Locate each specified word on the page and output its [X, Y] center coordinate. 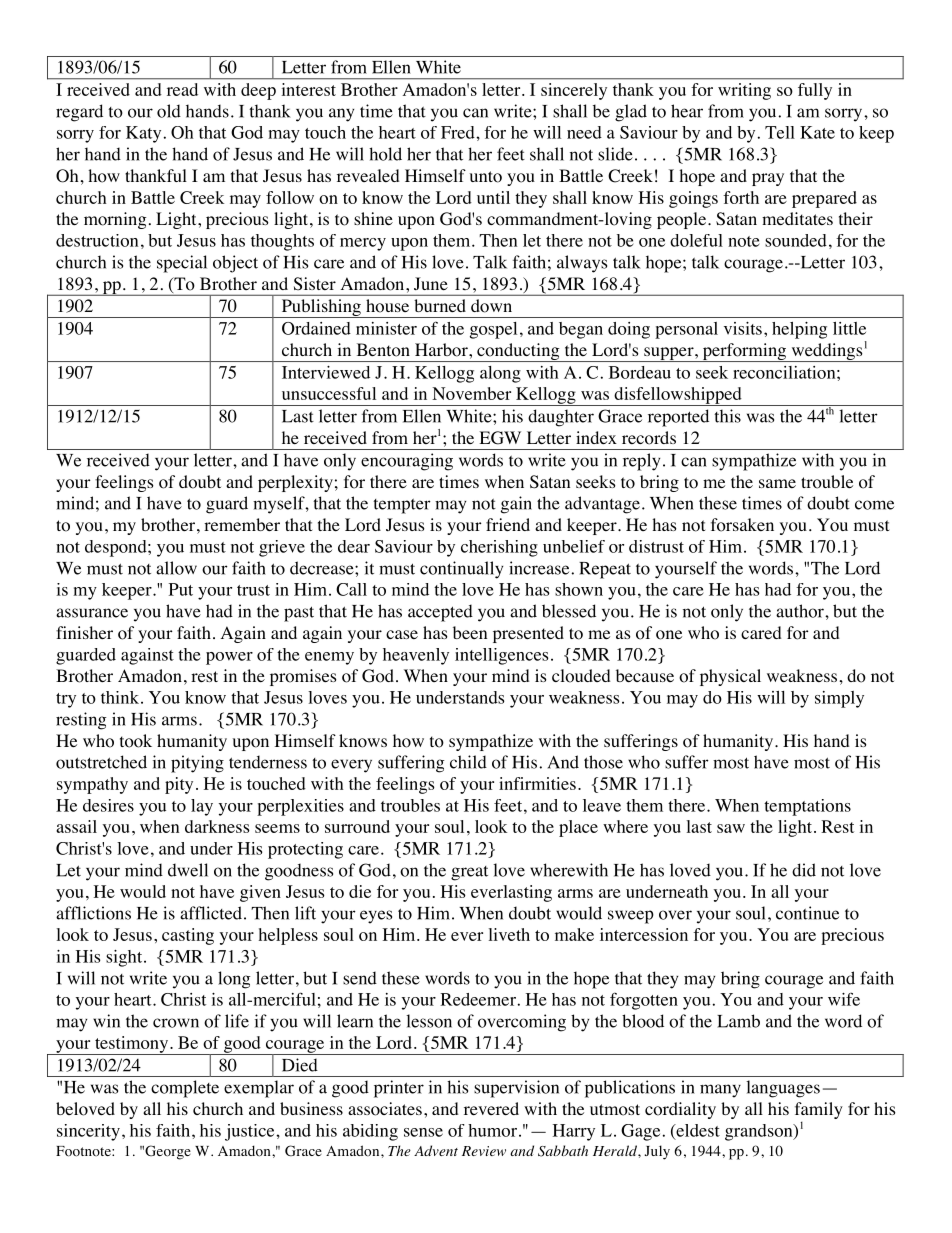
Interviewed [326, 372]
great [469, 873]
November [471, 393]
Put [181, 589]
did [804, 870]
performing [744, 352]
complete [185, 1089]
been [470, 632]
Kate [817, 132]
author [801, 611]
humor [492, 1130]
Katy [143, 134]
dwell [188, 870]
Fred [459, 132]
